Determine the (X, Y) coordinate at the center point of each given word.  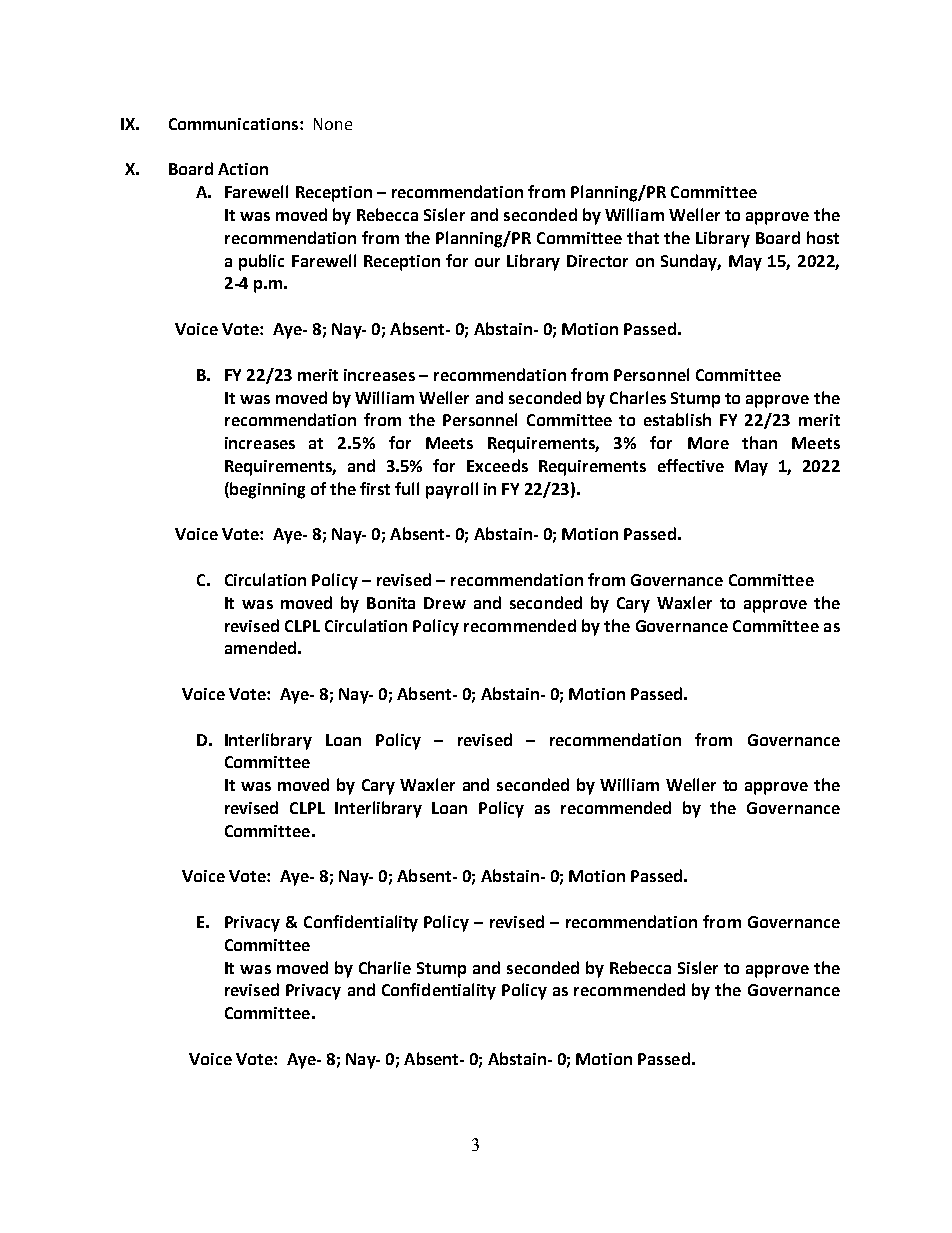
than (759, 442)
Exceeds (497, 465)
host (823, 237)
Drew (445, 603)
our (487, 262)
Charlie (385, 967)
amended (260, 647)
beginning (266, 490)
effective (691, 465)
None (333, 124)
